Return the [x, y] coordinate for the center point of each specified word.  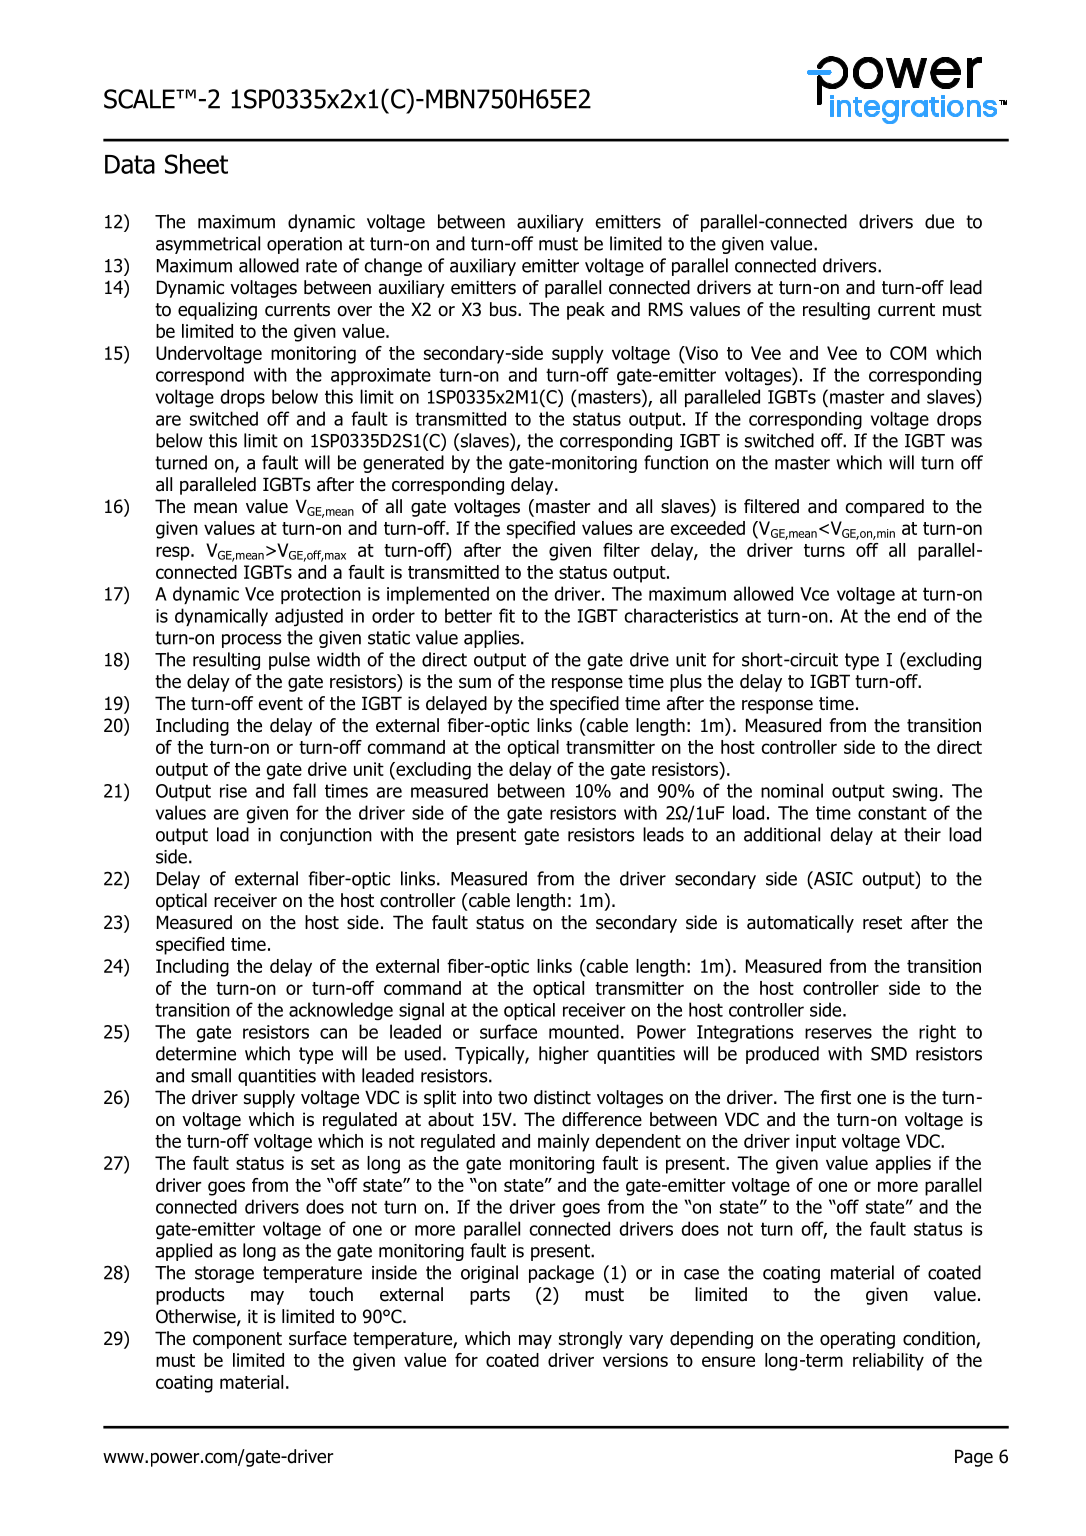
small [211, 1075]
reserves [838, 1033]
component [237, 1340]
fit [507, 615]
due [939, 221]
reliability [888, 1362]
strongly [591, 1340]
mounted [584, 1031]
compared [885, 508]
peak [586, 311]
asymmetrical [208, 245]
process [252, 641]
